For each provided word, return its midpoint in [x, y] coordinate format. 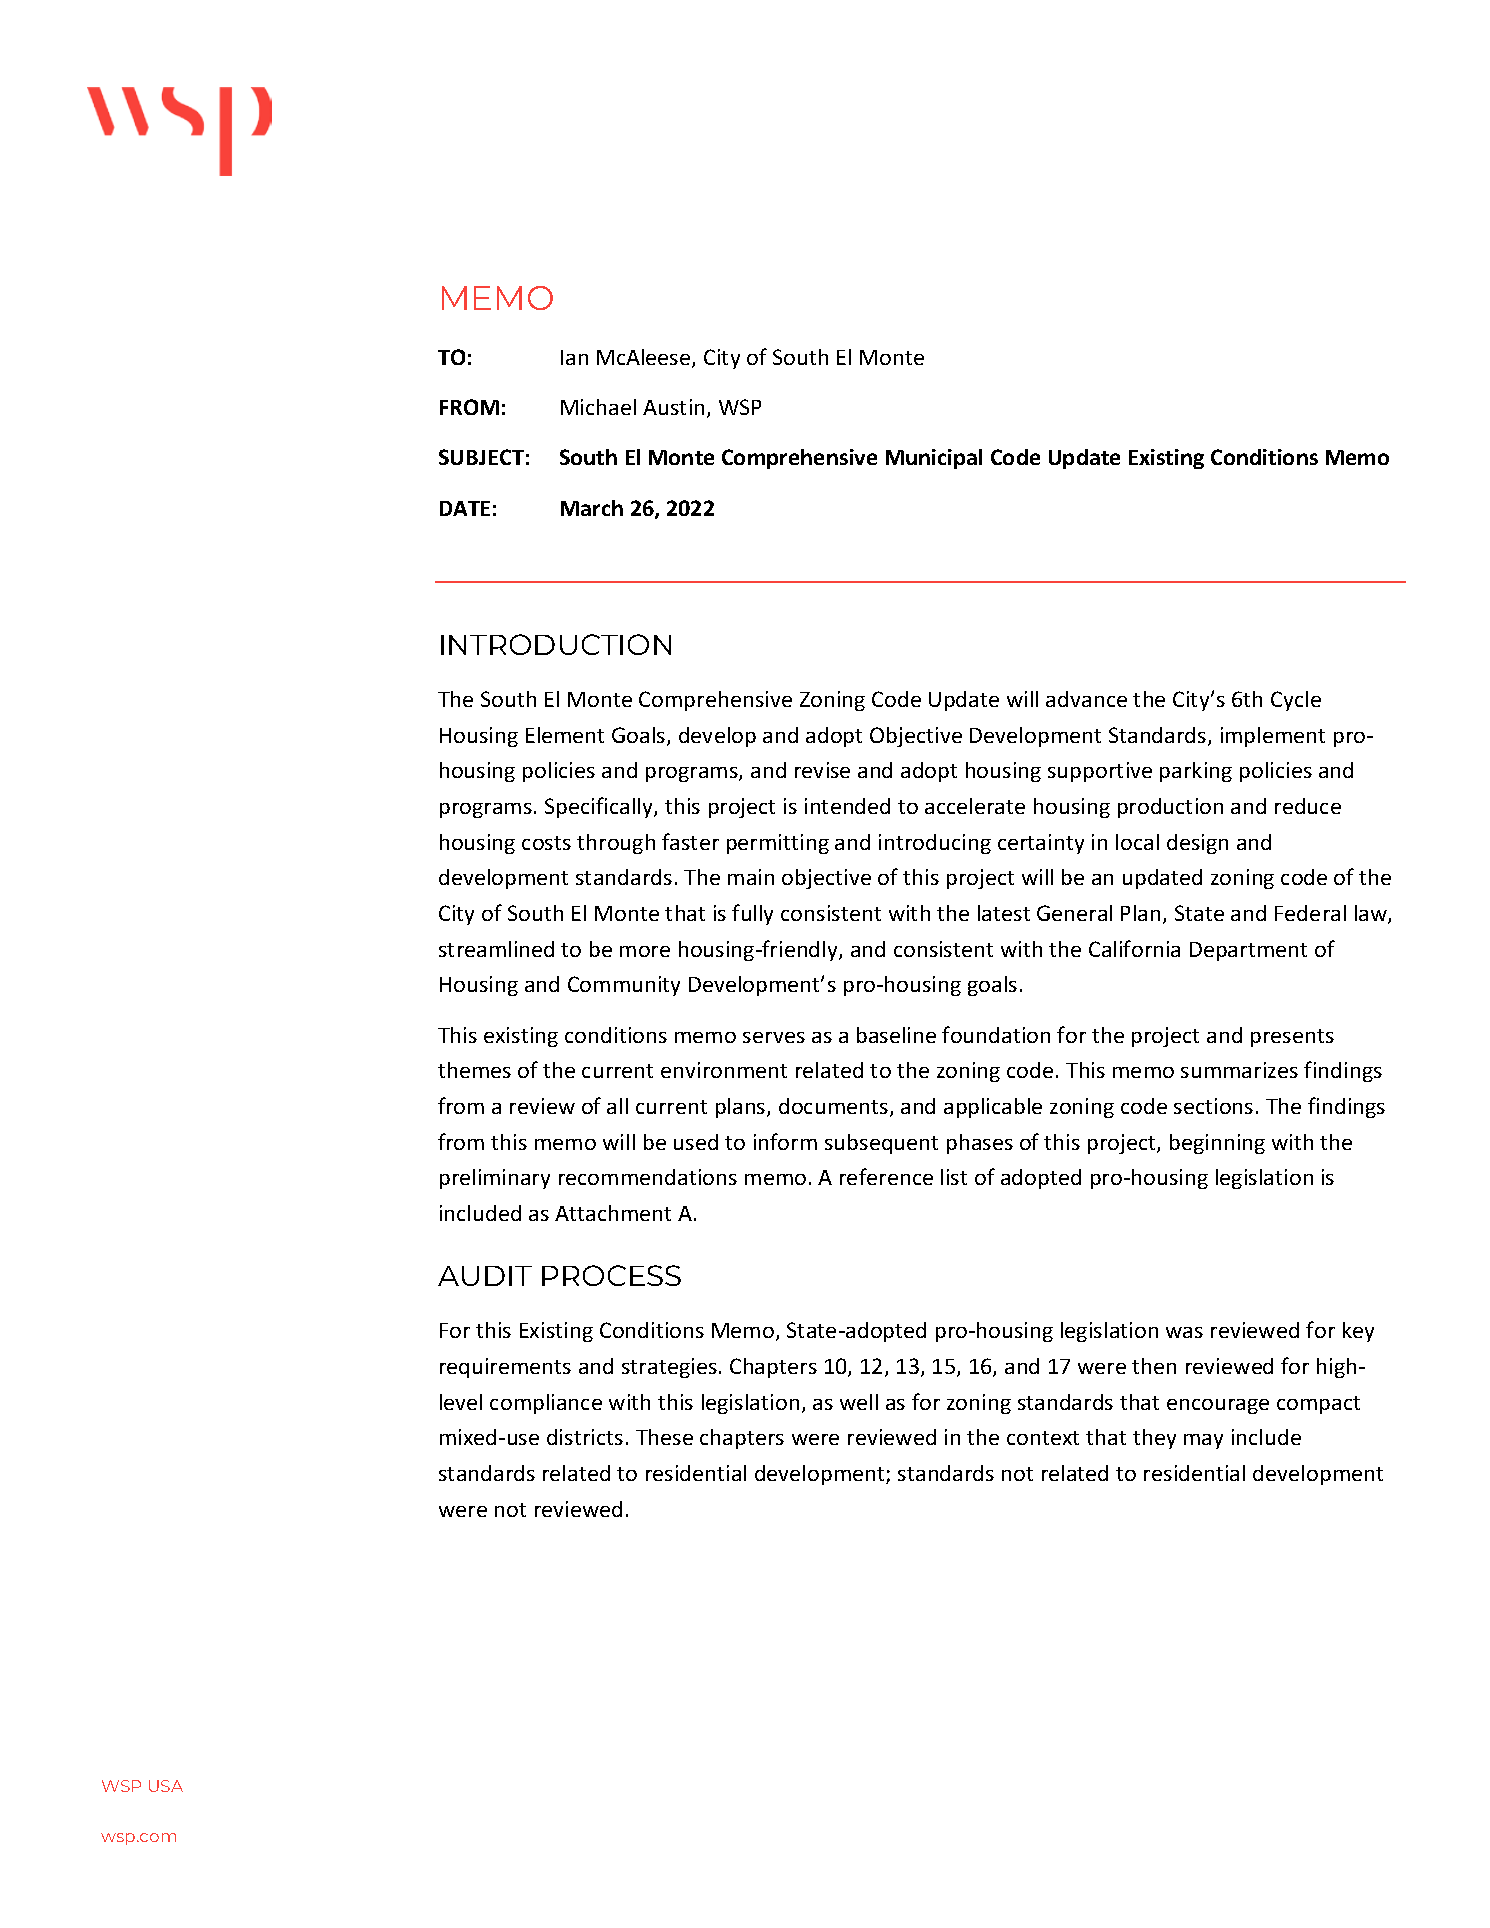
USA [166, 1786]
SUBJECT [481, 457]
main [751, 877]
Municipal [934, 459]
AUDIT [485, 1276]
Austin [673, 407]
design [1197, 844]
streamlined [496, 949]
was [1184, 1332]
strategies [669, 1368]
